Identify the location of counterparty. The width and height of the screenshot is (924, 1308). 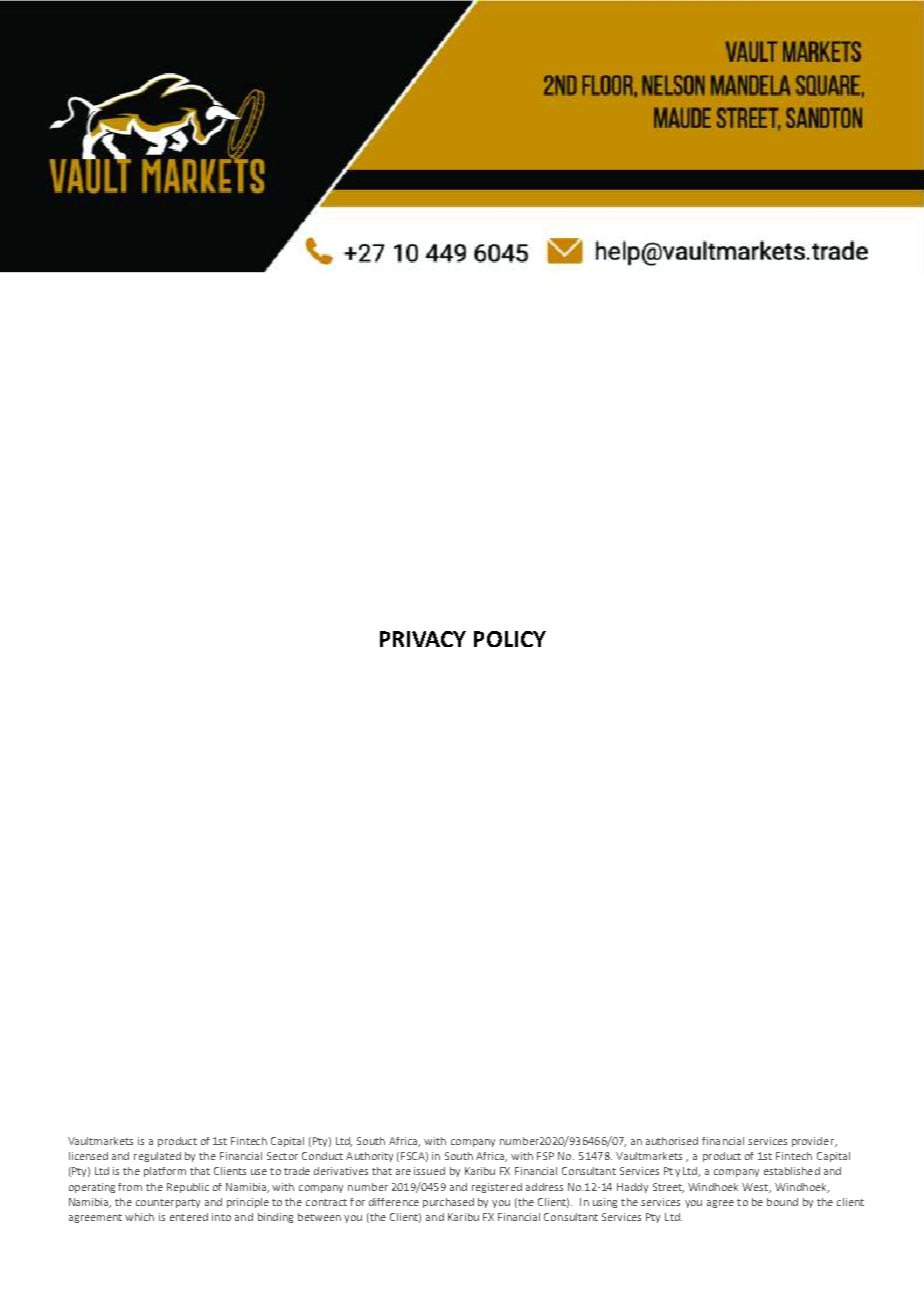
(168, 1203).
